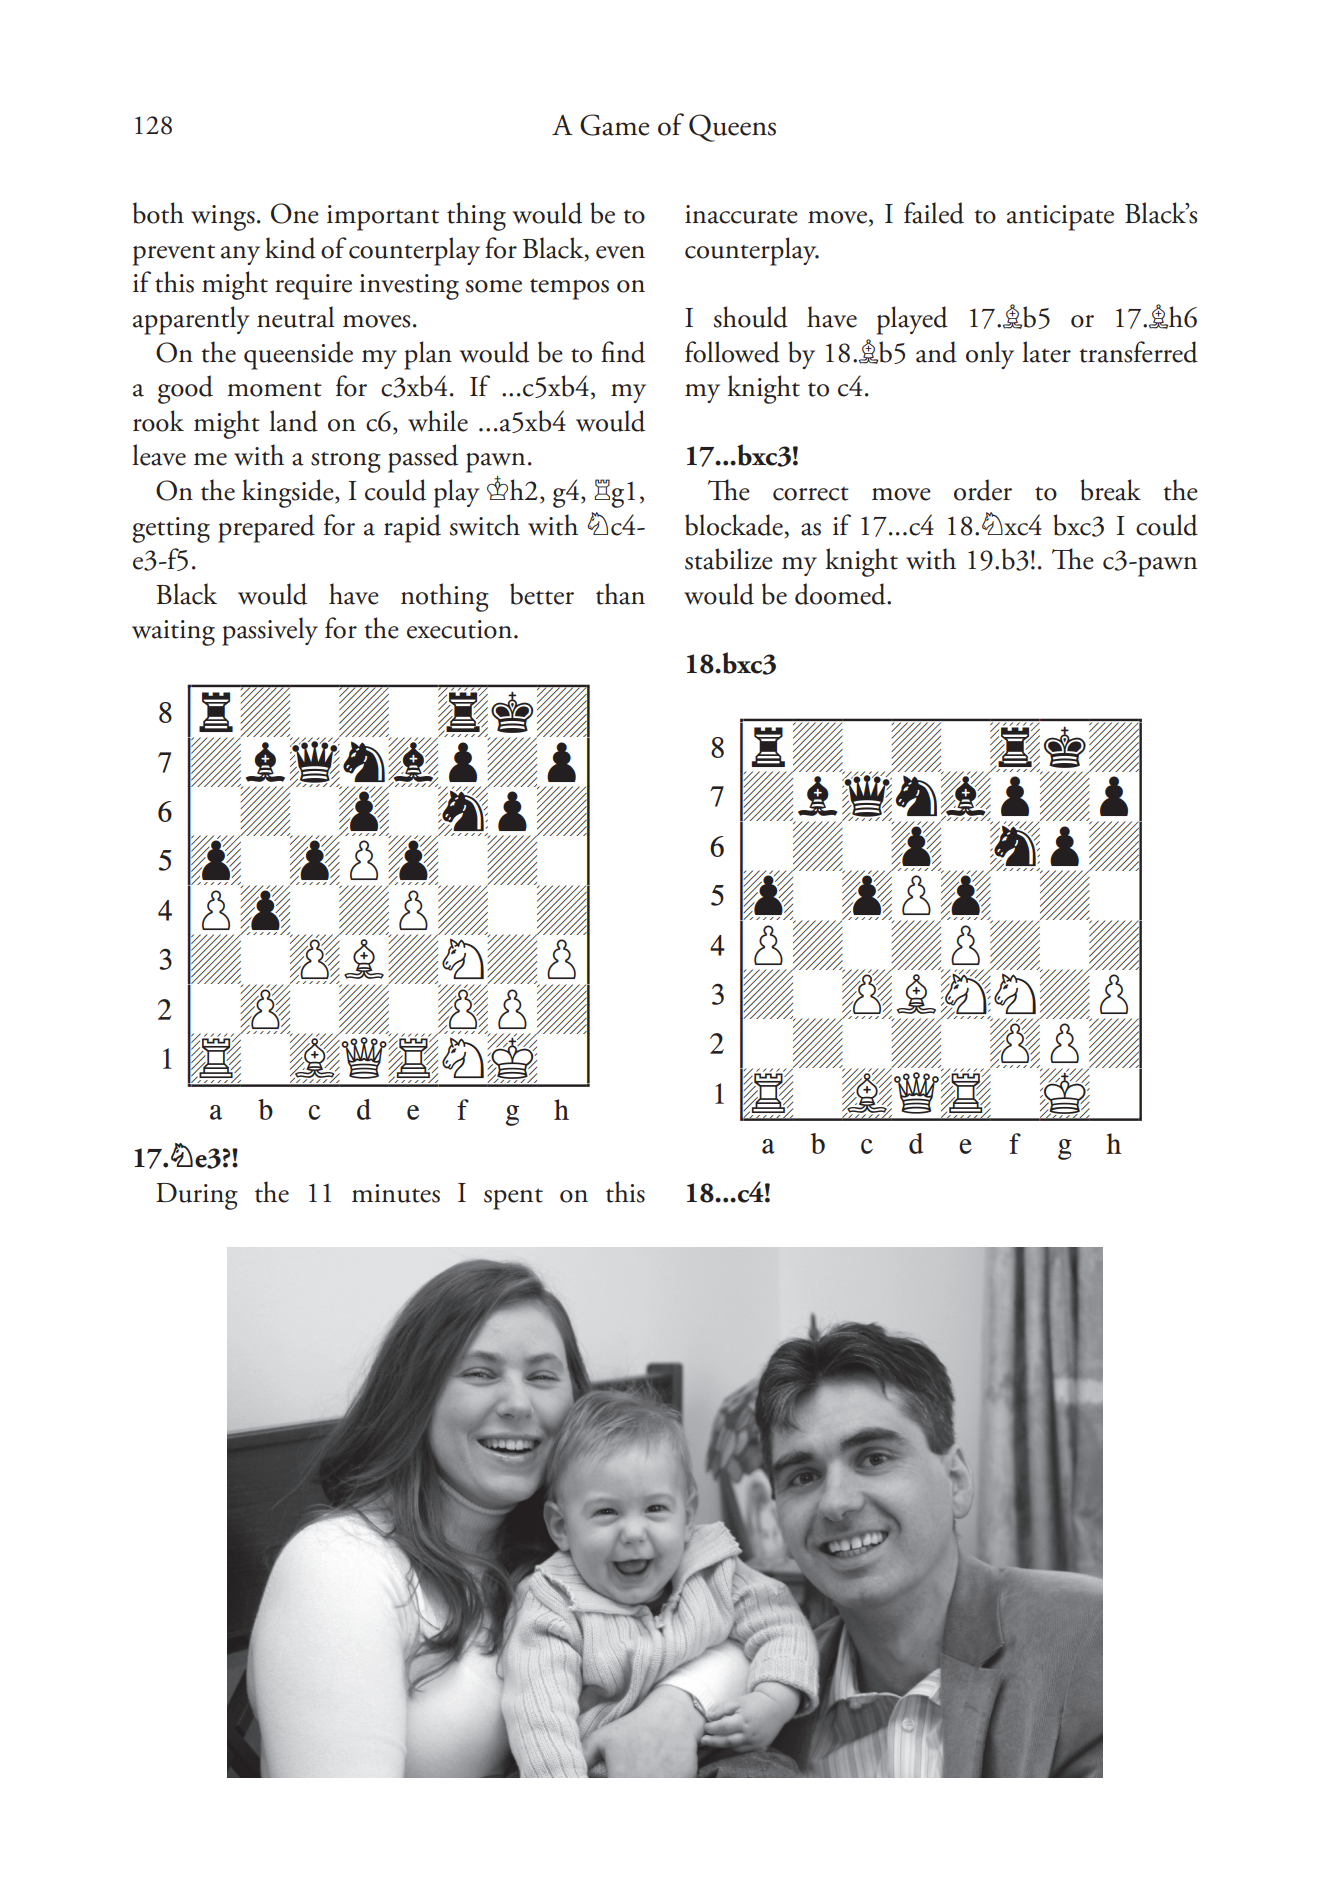  Describe the element at coordinates (197, 1196) in the page. I see `During` at that location.
